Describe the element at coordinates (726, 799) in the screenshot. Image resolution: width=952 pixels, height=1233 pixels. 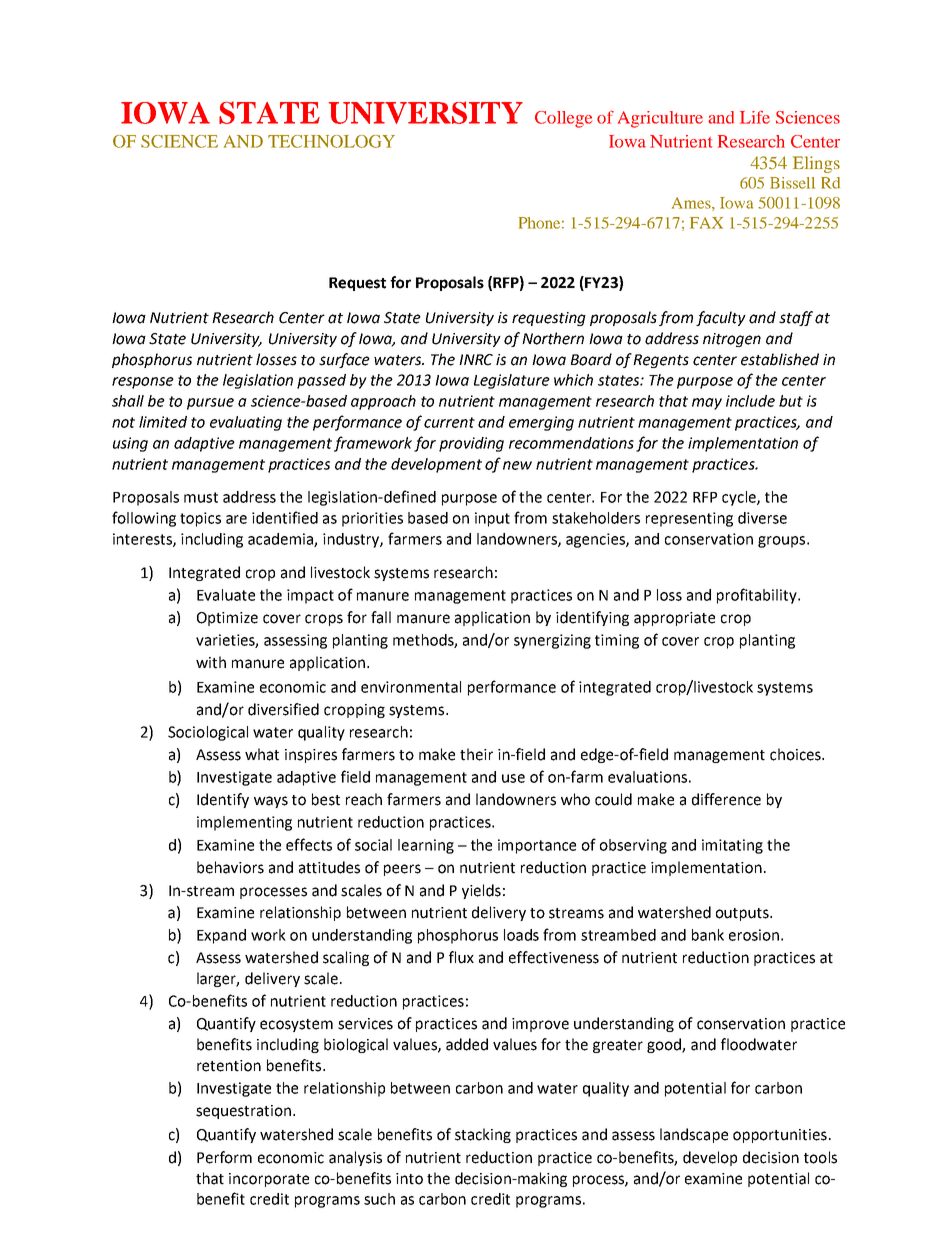
I see `difference` at that location.
